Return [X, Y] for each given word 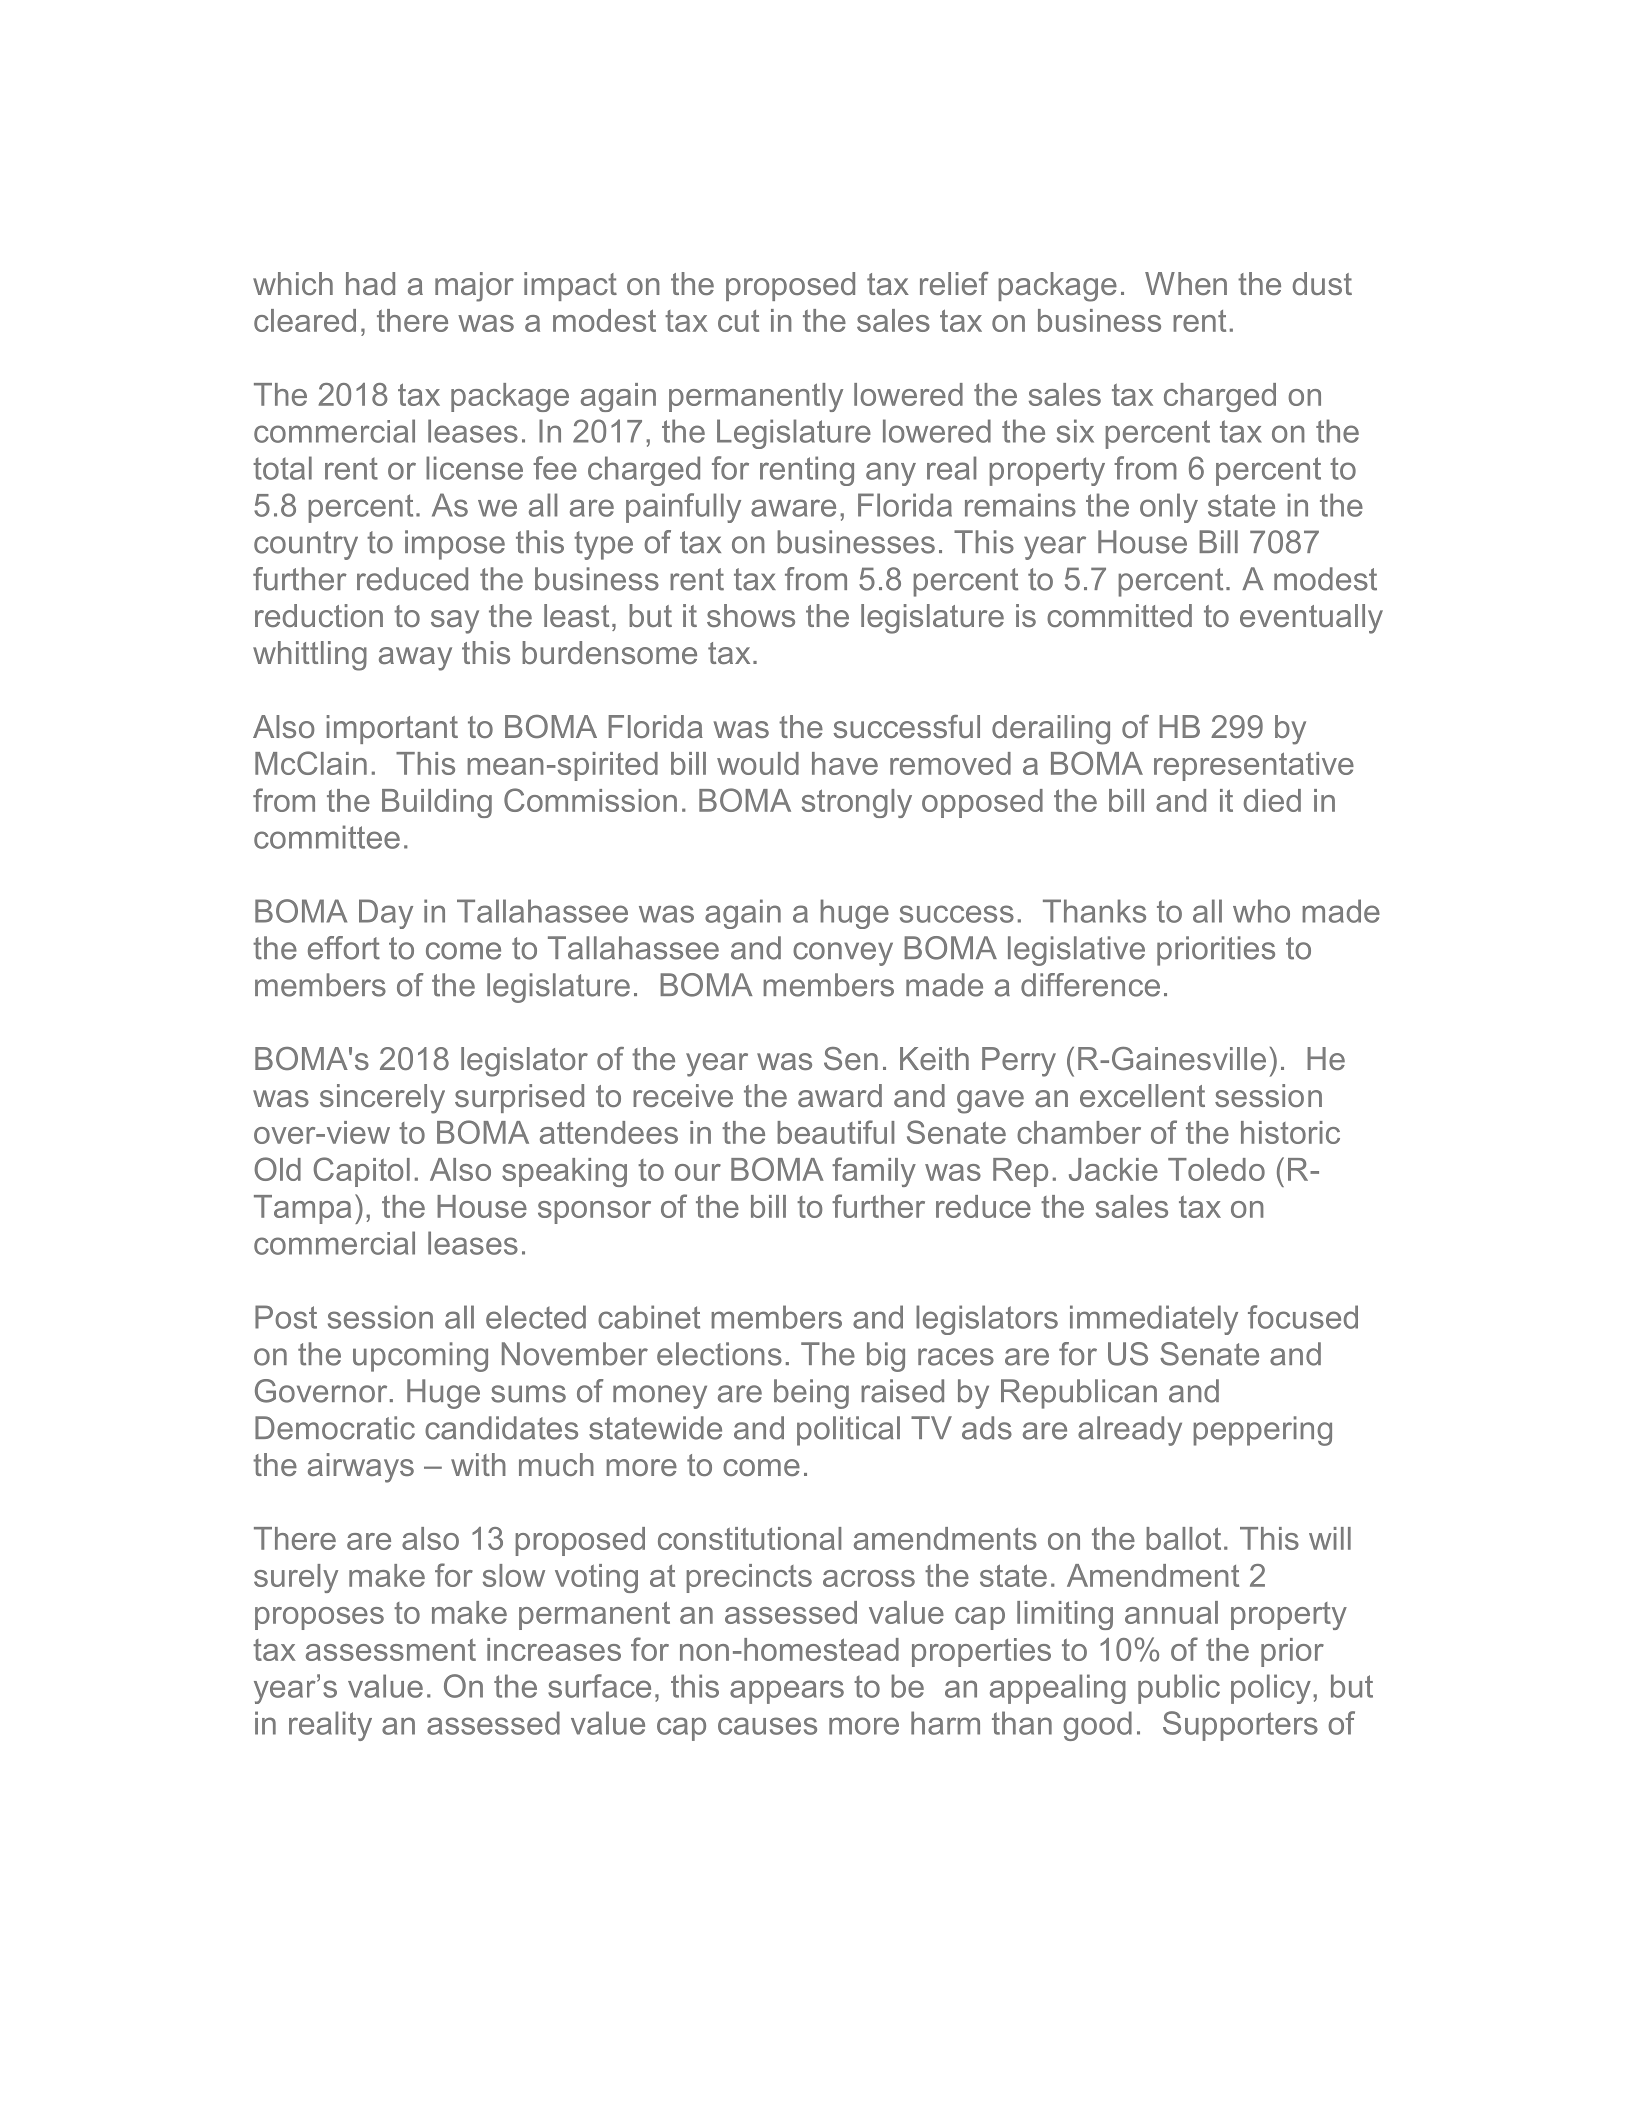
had [370, 283]
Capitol [361, 1172]
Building [437, 803]
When [1186, 283]
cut [738, 321]
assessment [391, 1650]
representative [1254, 766]
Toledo [1216, 1169]
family [874, 1172]
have [845, 763]
